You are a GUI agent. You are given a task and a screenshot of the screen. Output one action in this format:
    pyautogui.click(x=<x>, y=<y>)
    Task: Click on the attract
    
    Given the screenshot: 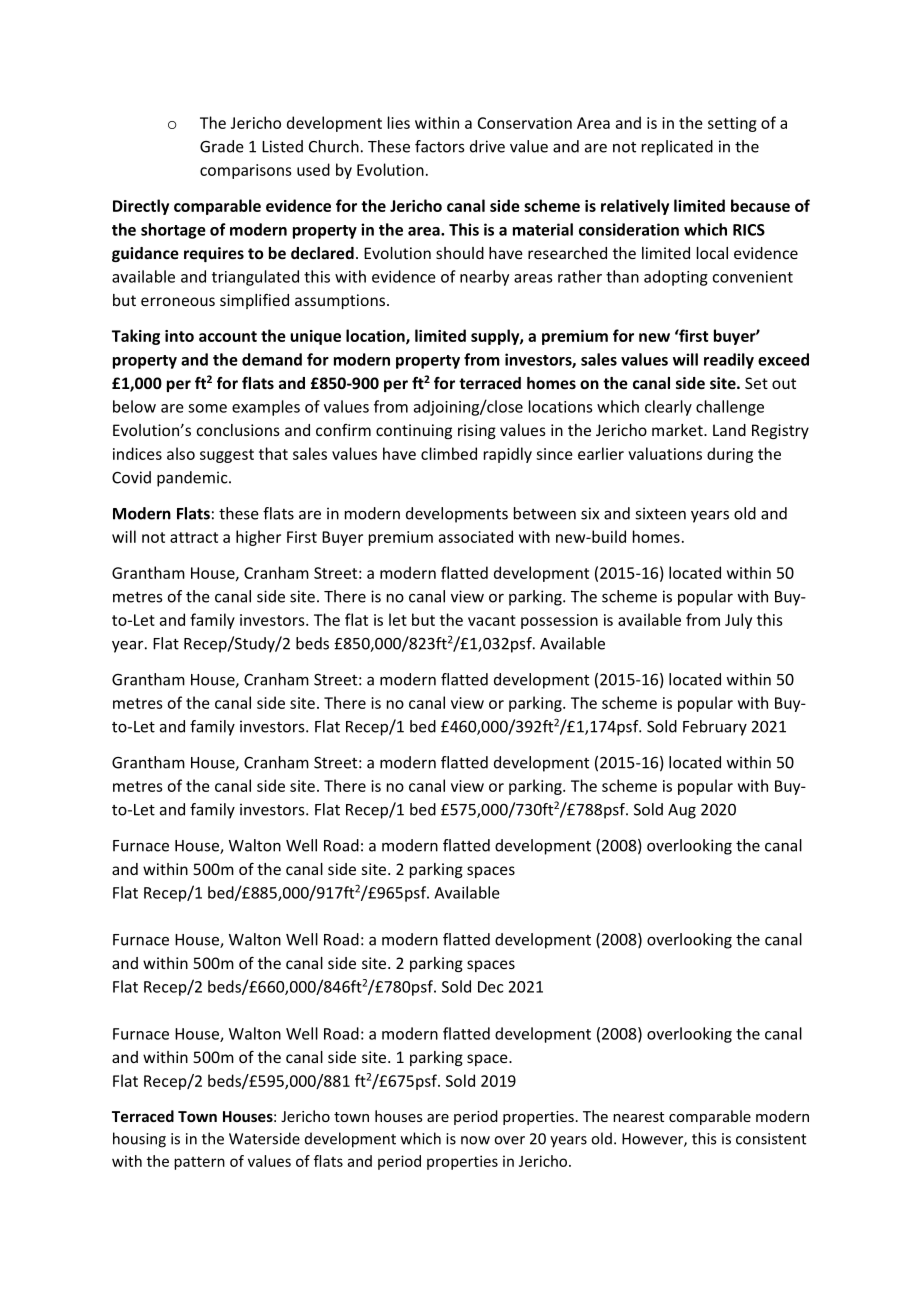 What is the action you would take?
    pyautogui.click(x=194, y=537)
